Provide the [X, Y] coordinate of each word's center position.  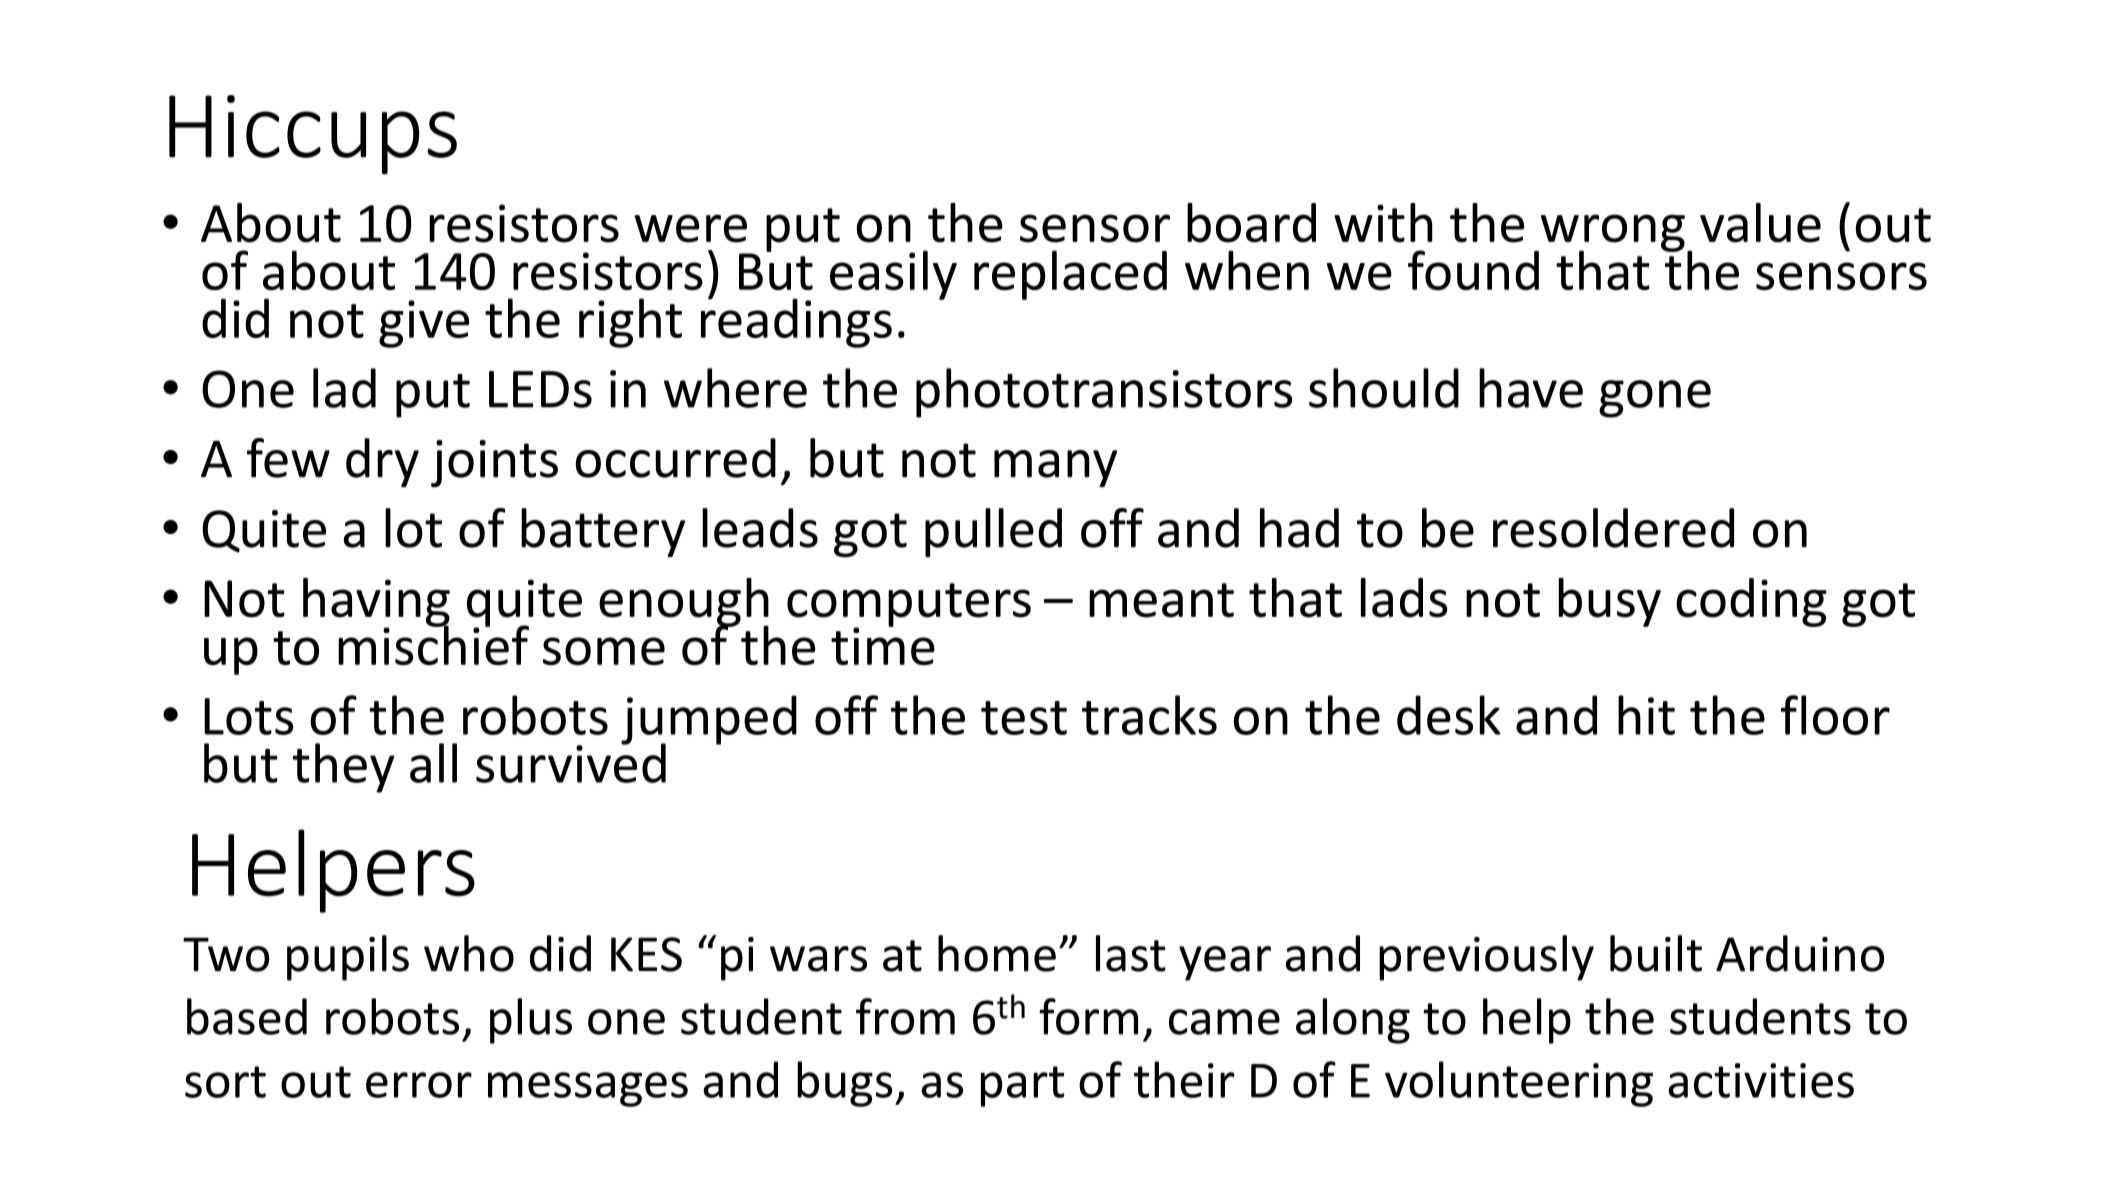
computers [909, 606]
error [419, 1085]
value [1760, 223]
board [1251, 223]
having [376, 603]
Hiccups [313, 134]
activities [1761, 1080]
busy [1610, 602]
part [1022, 1086]
